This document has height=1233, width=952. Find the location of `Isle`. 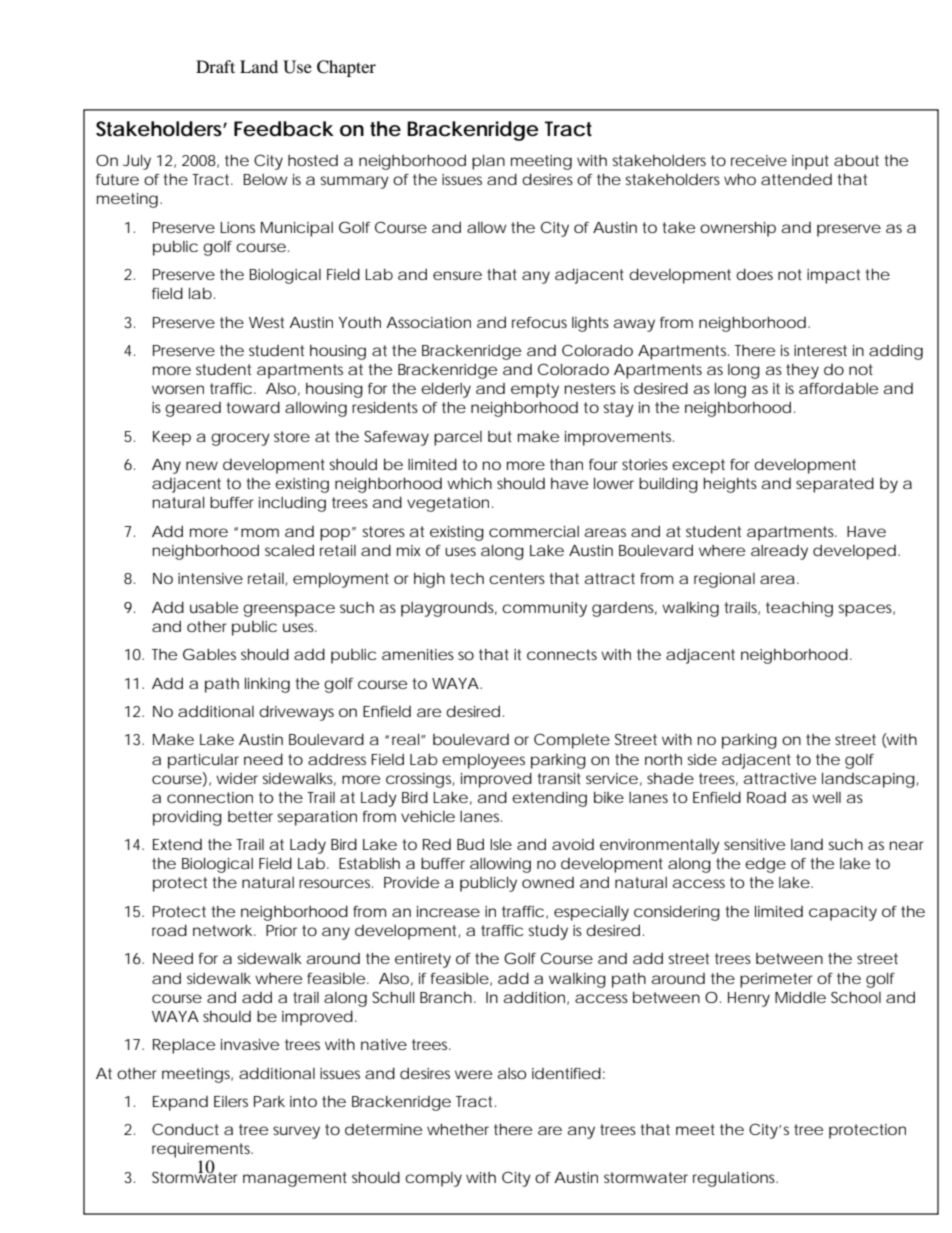

Isle is located at coordinates (501, 844).
